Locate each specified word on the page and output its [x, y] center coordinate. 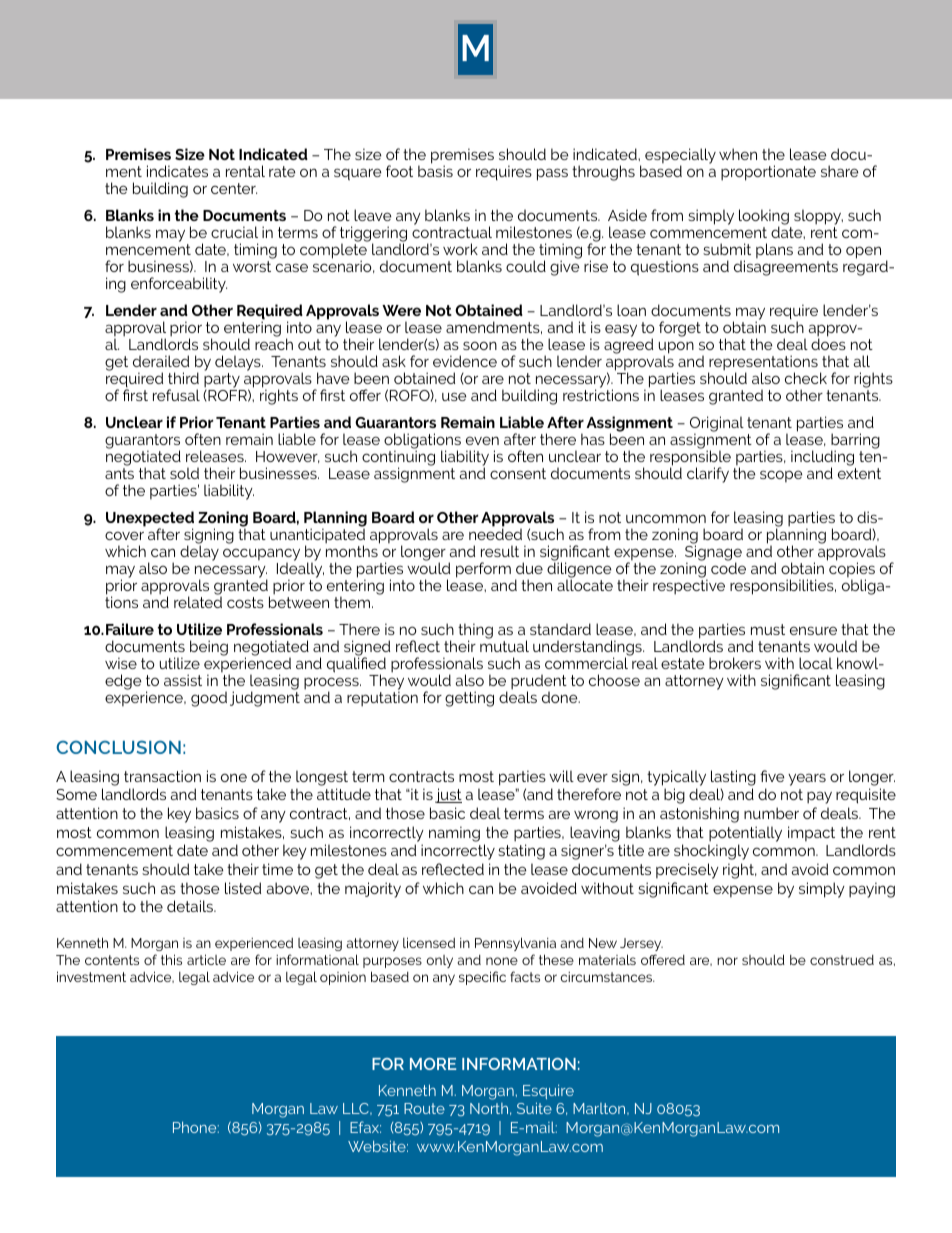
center [234, 188]
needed [495, 533]
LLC [357, 1109]
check [806, 378]
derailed [161, 361]
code [728, 568]
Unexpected [150, 520]
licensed [429, 942]
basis [435, 171]
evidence [465, 361]
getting [469, 699]
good [209, 699]
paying [872, 890]
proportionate [768, 173]
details [191, 906]
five [772, 776]
